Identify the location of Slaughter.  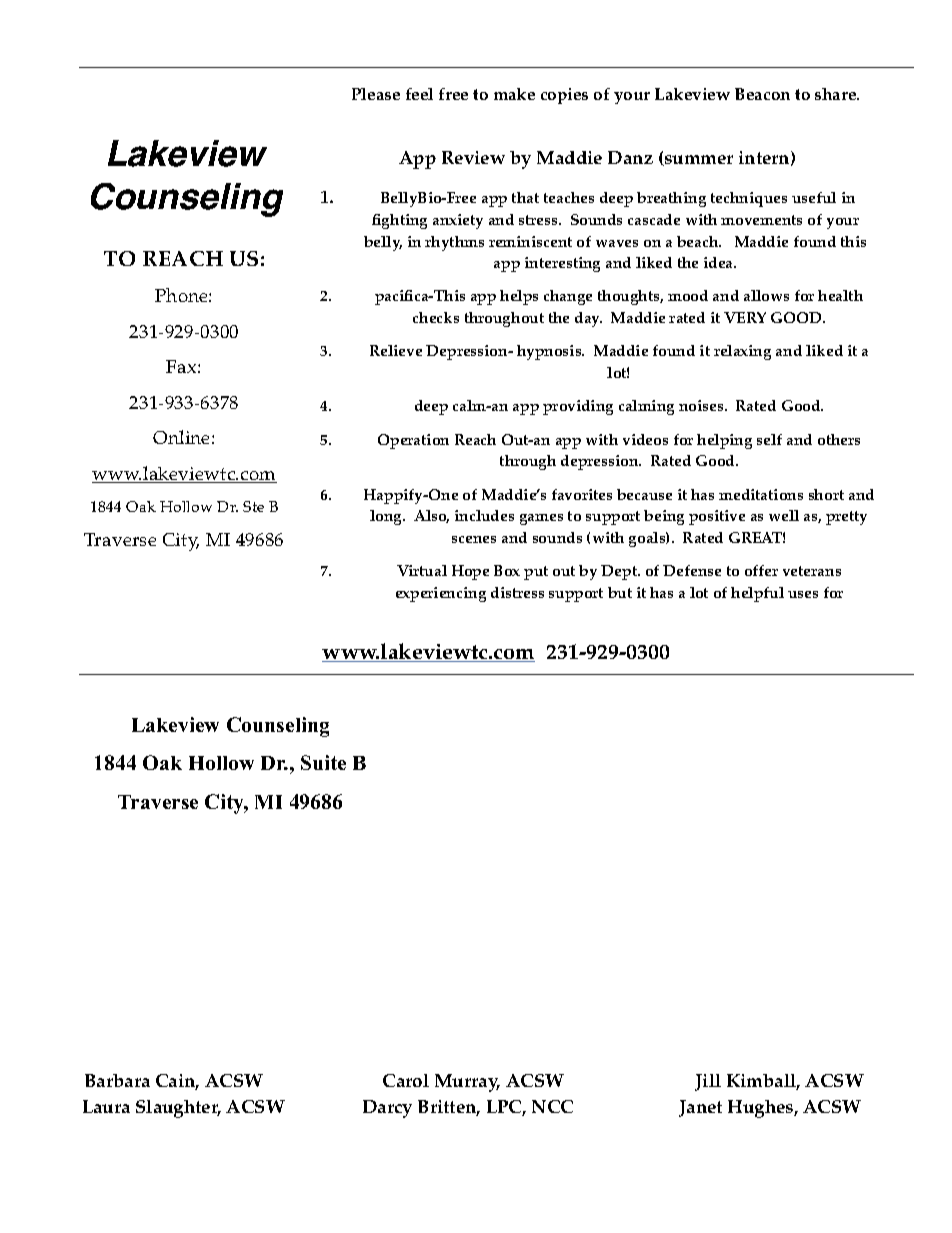
(178, 1109).
